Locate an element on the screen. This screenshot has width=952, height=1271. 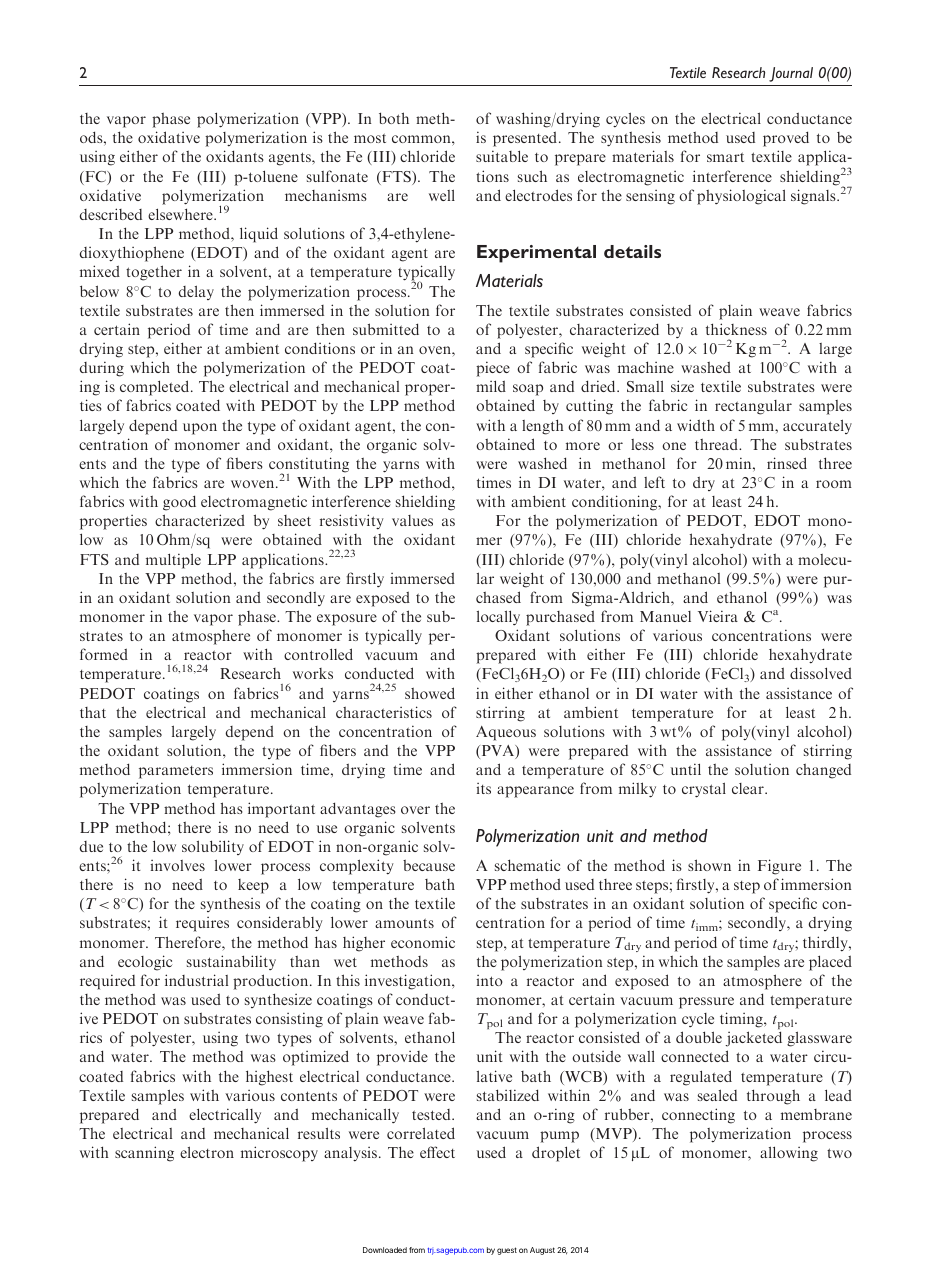
piece is located at coordinates (493, 369).
